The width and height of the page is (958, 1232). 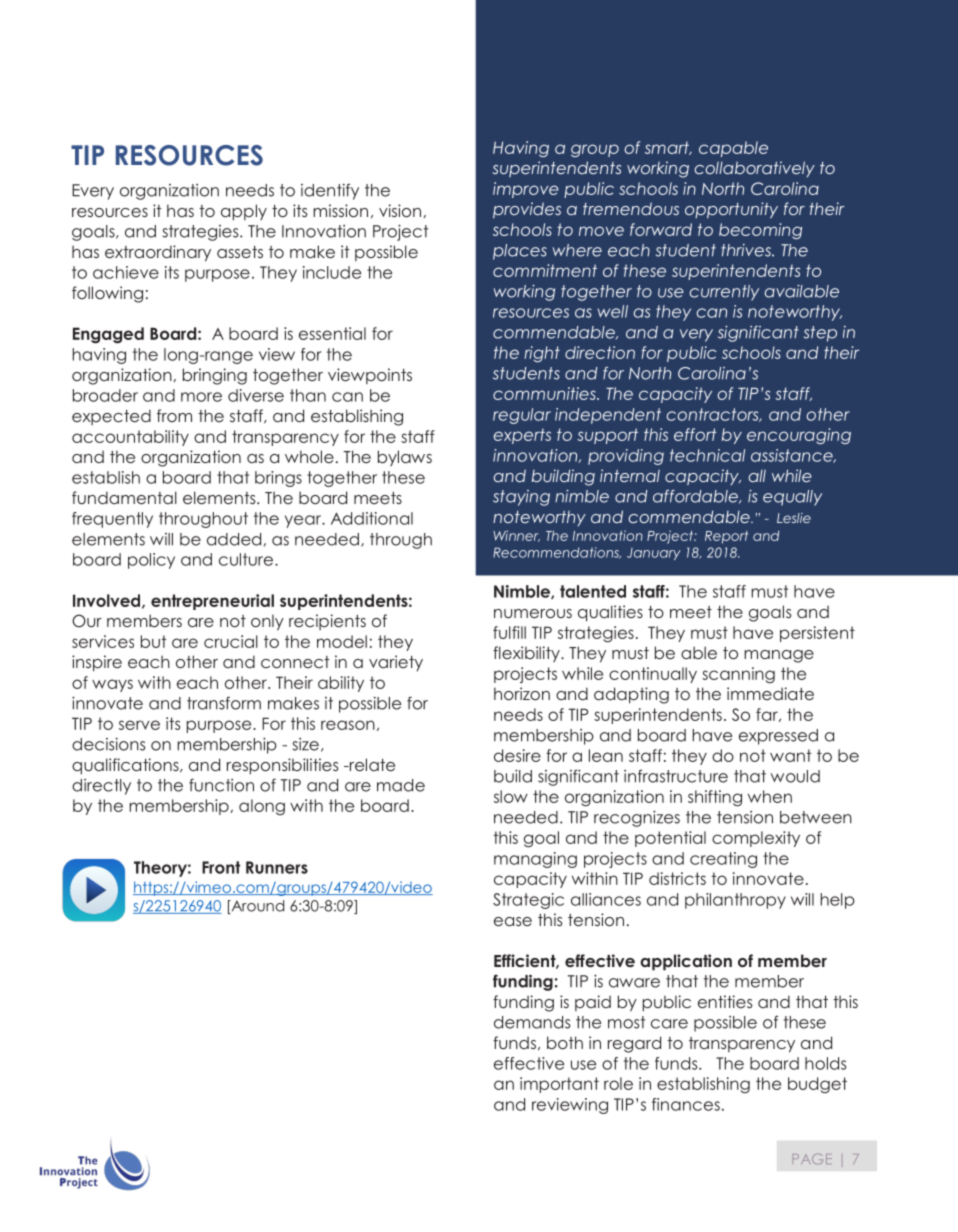 What do you see at coordinates (755, 169) in the page?
I see `collaboratively` at bounding box center [755, 169].
